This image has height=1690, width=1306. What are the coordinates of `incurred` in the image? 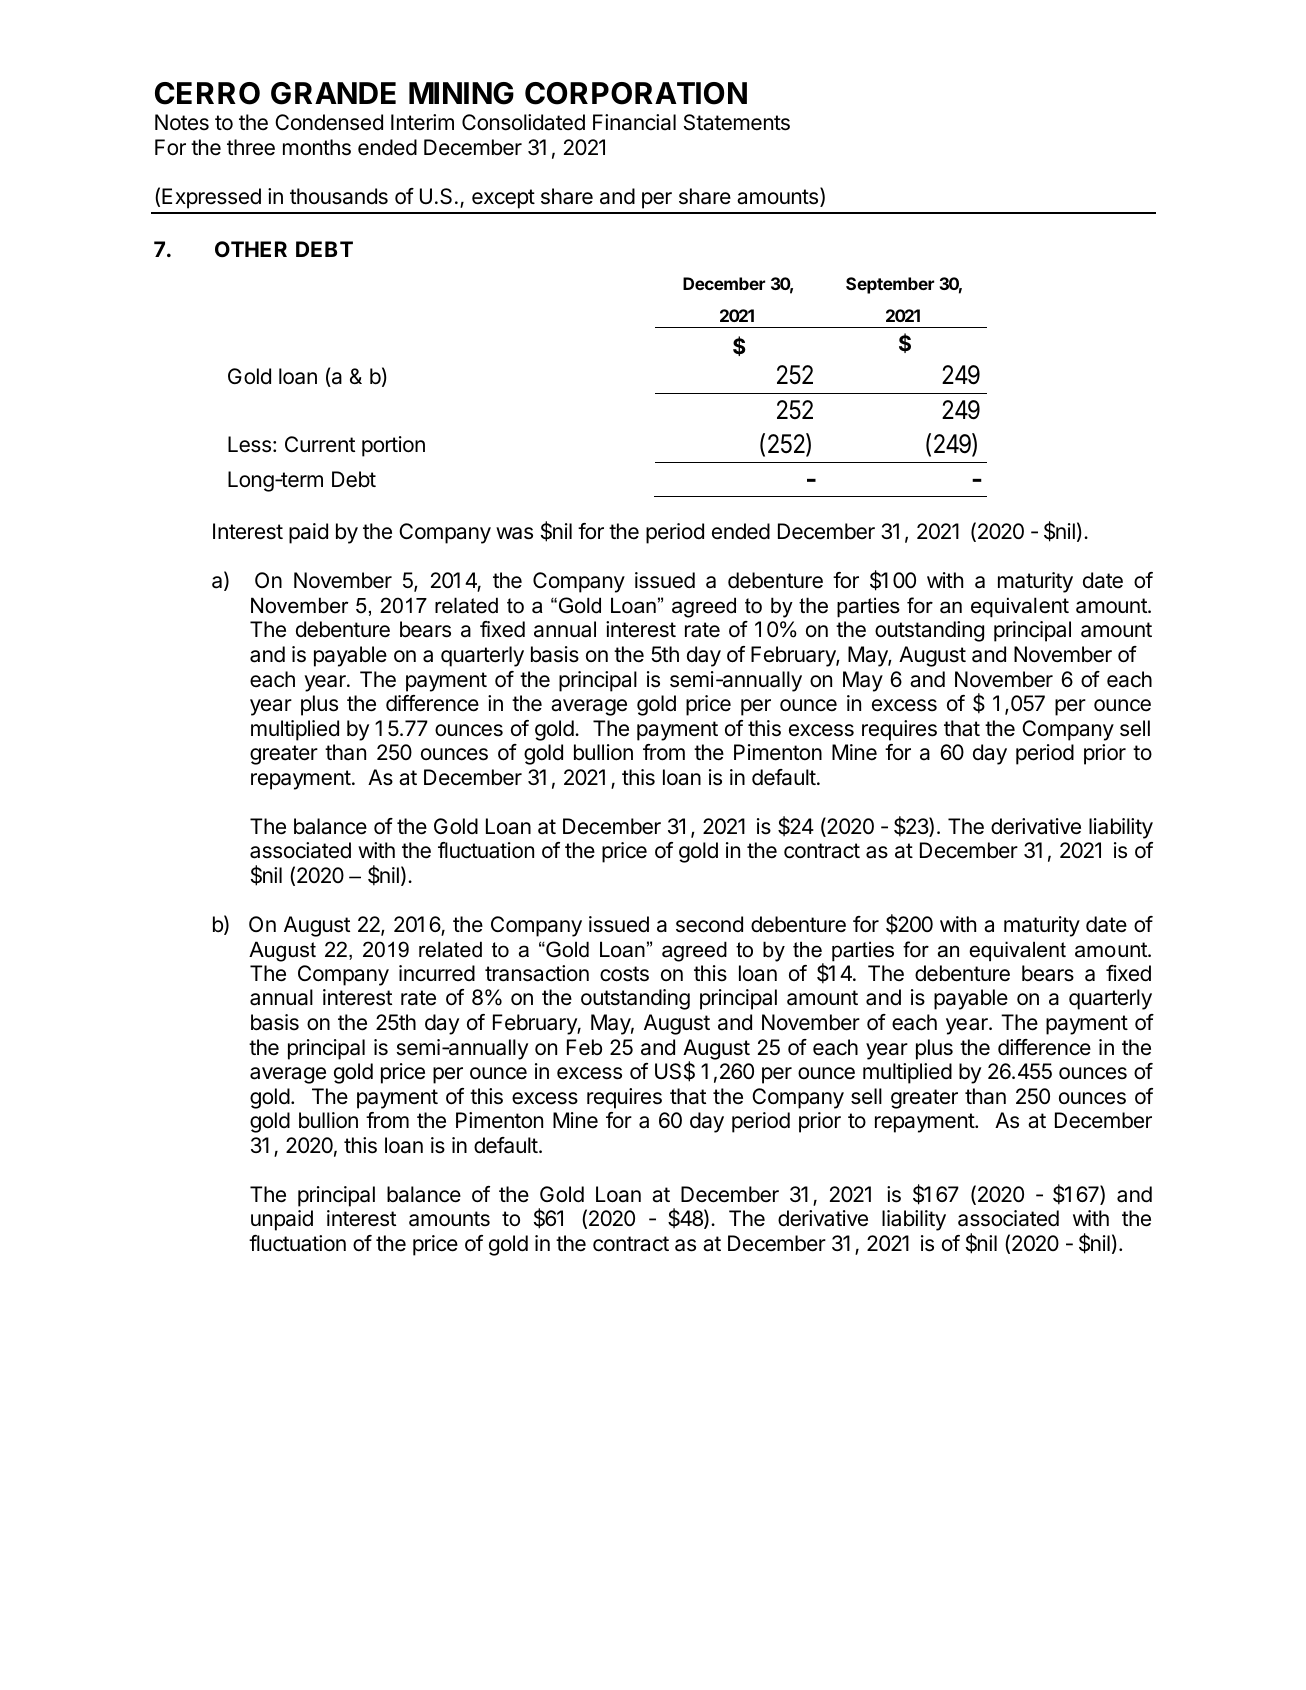 It's located at (437, 973).
